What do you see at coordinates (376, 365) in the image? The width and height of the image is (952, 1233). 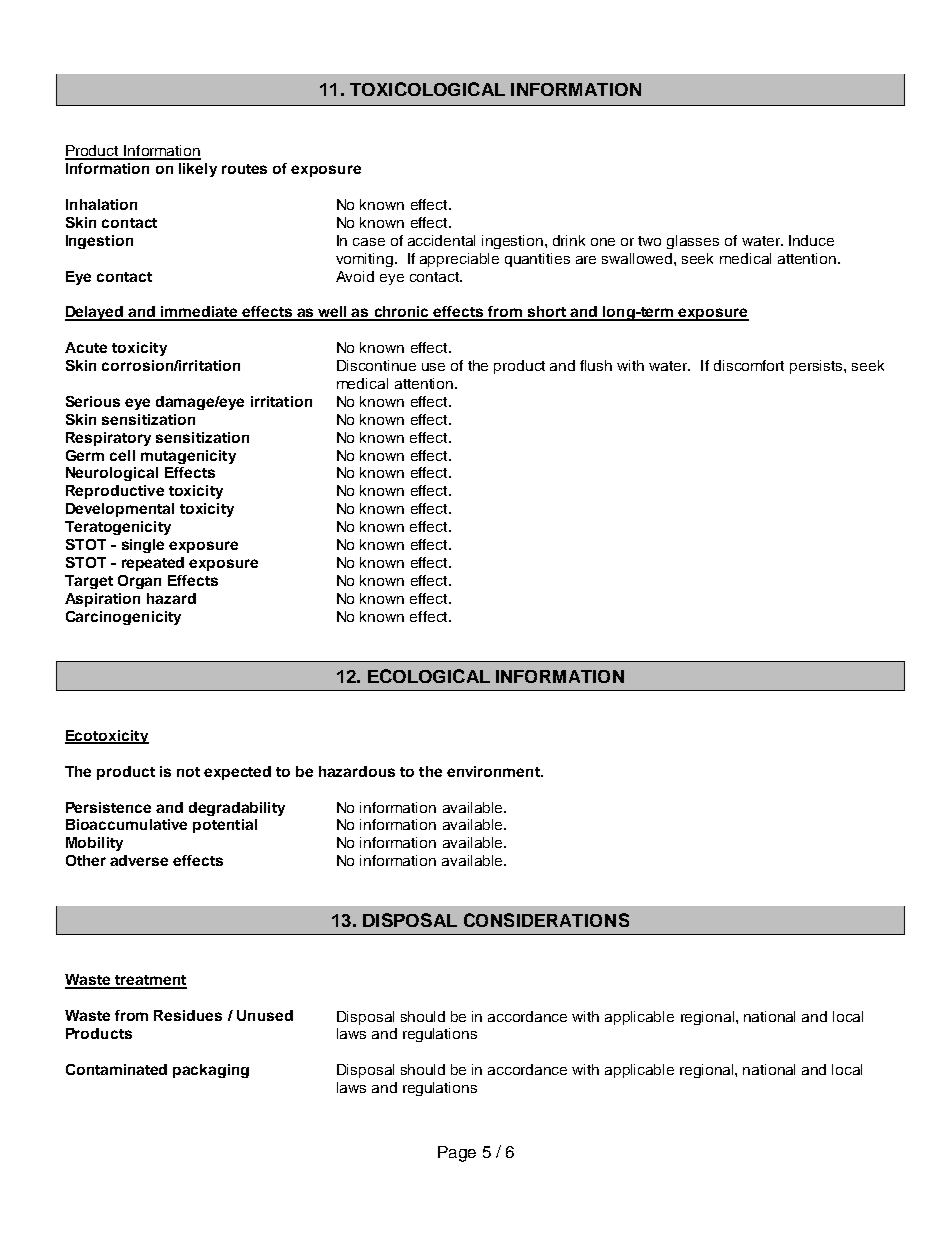 I see `Discontinue` at bounding box center [376, 365].
